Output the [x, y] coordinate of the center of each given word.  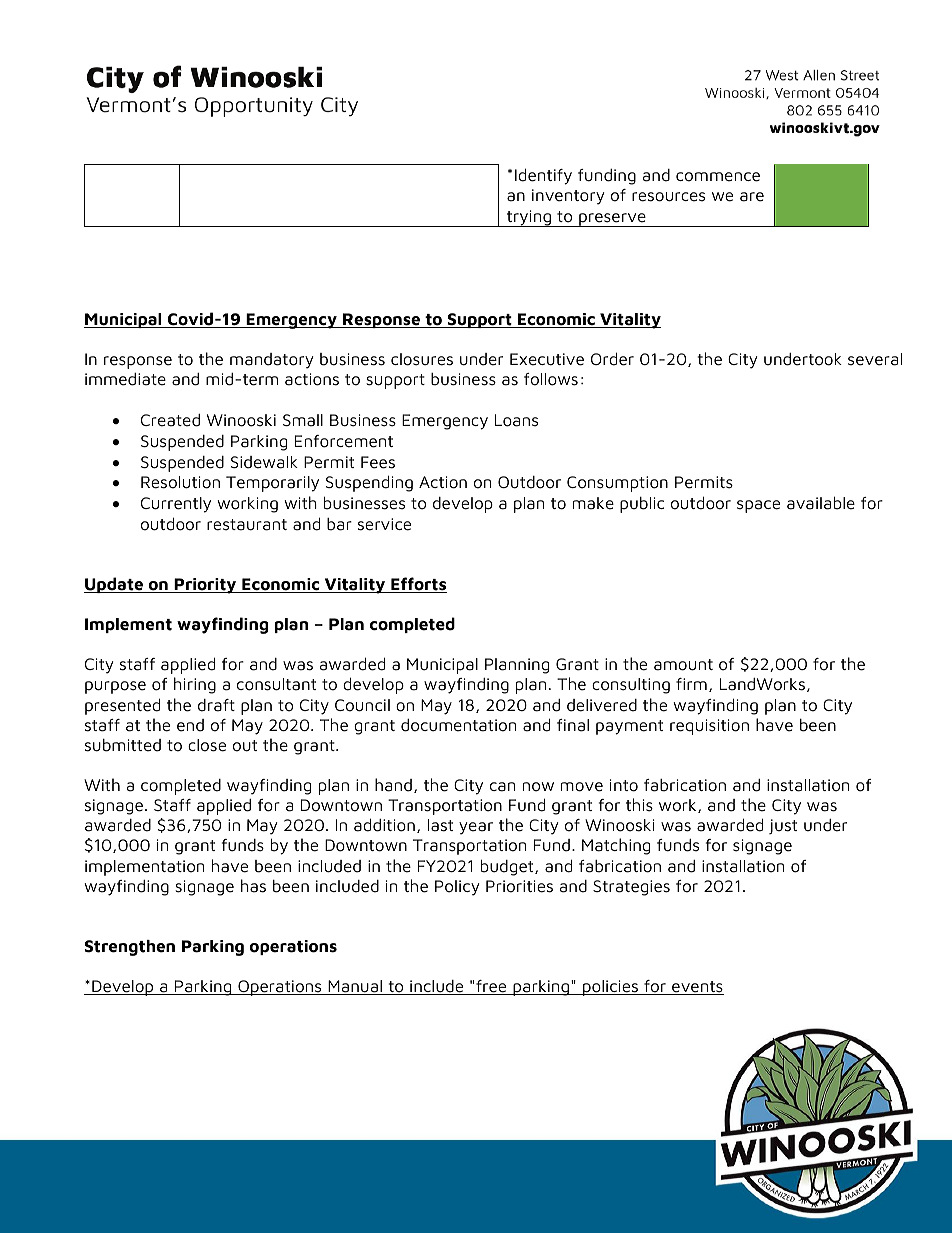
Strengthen [130, 948]
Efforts [418, 585]
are [752, 197]
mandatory [271, 361]
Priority [205, 586]
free [491, 987]
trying [529, 218]
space [758, 506]
